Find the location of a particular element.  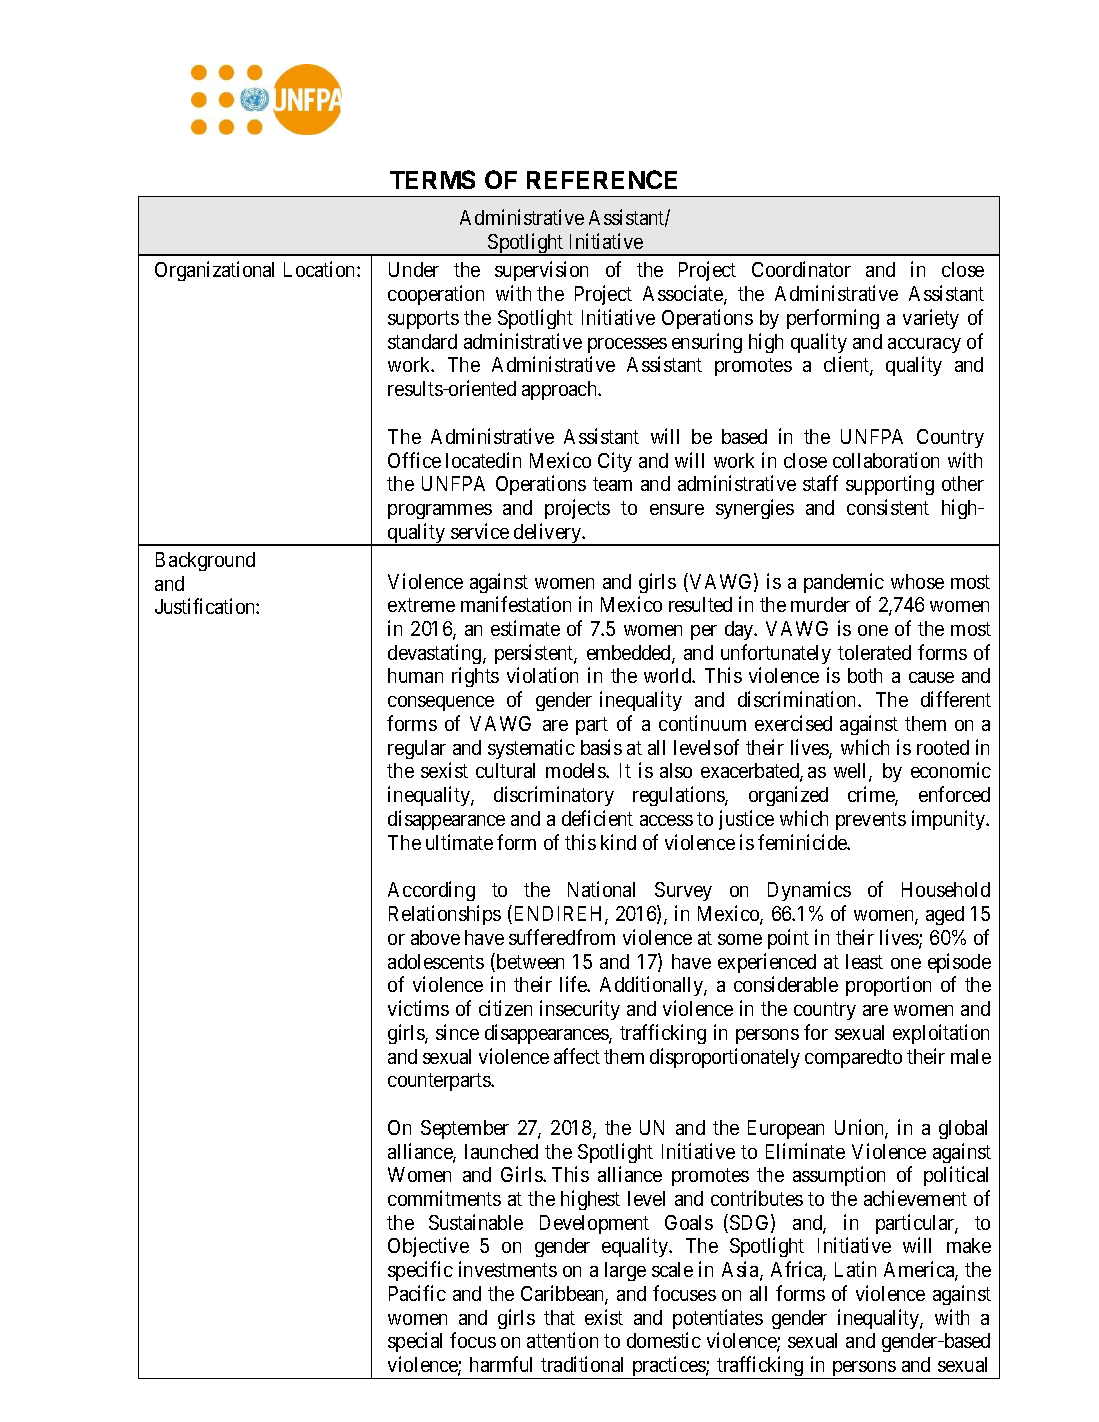

prevents is located at coordinates (871, 821).
